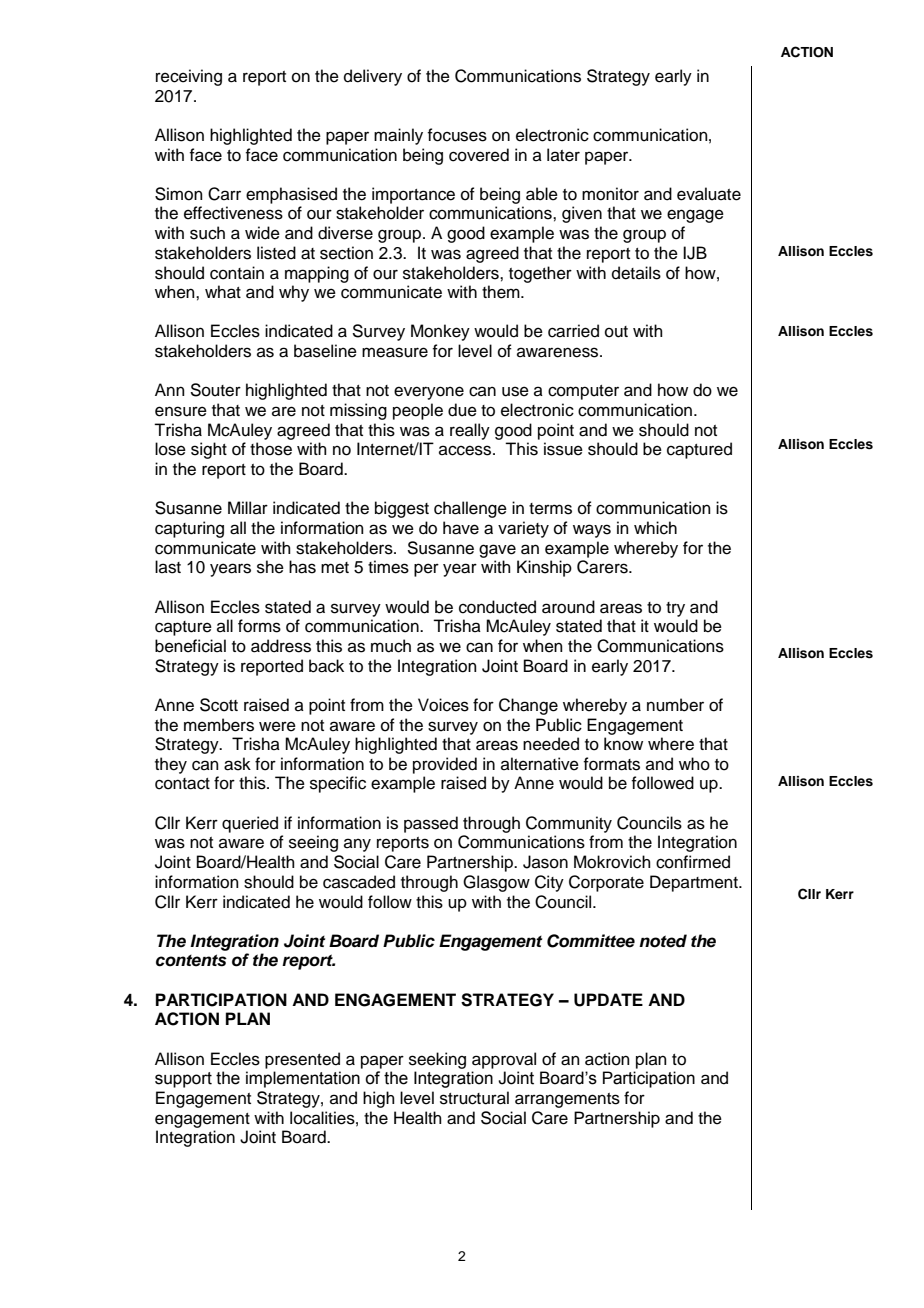 The height and width of the screenshot is (1308, 924). What do you see at coordinates (608, 1000) in the screenshot?
I see `UPDATE` at bounding box center [608, 1000].
